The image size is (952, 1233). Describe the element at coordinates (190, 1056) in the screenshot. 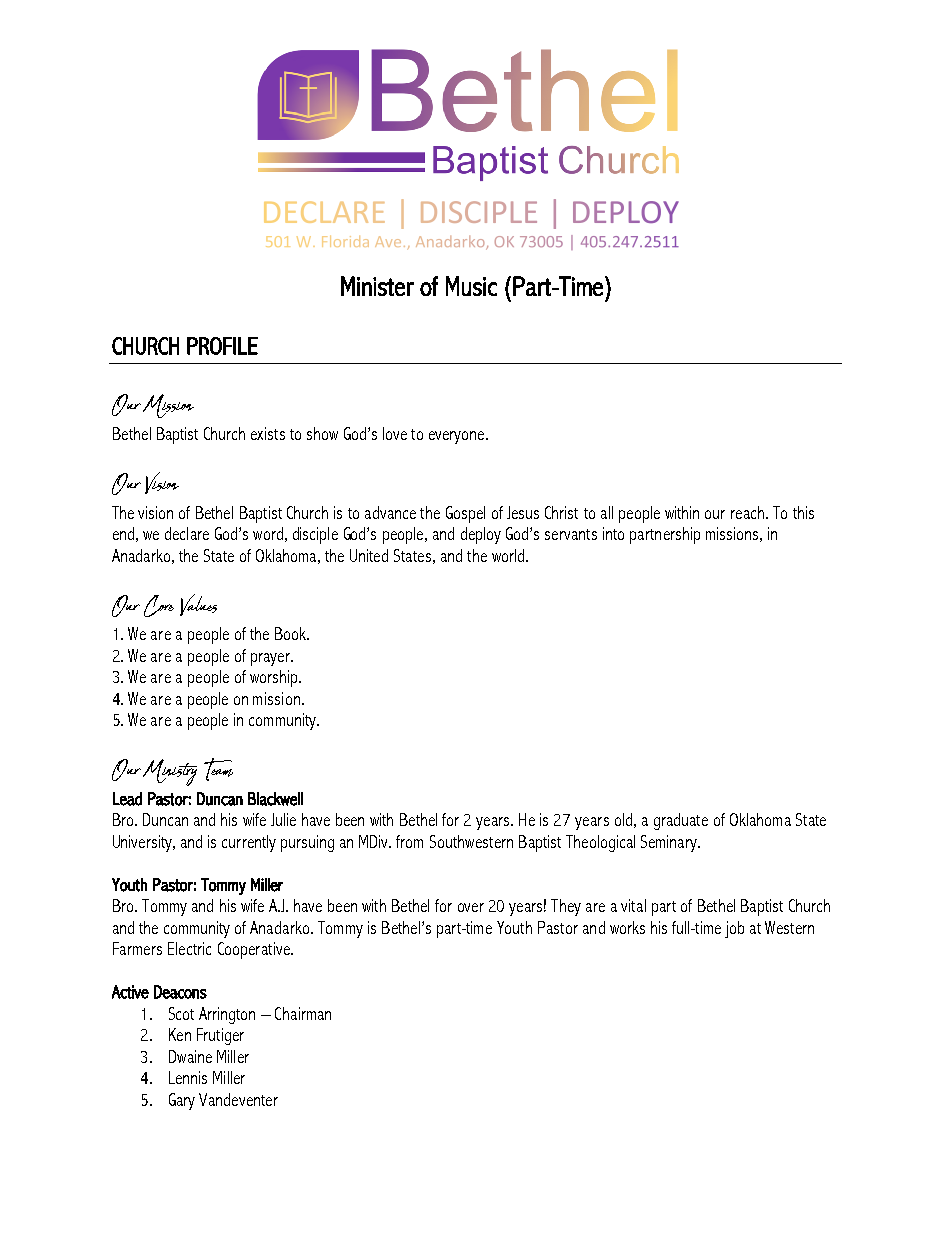

I see `Dwaine` at that location.
